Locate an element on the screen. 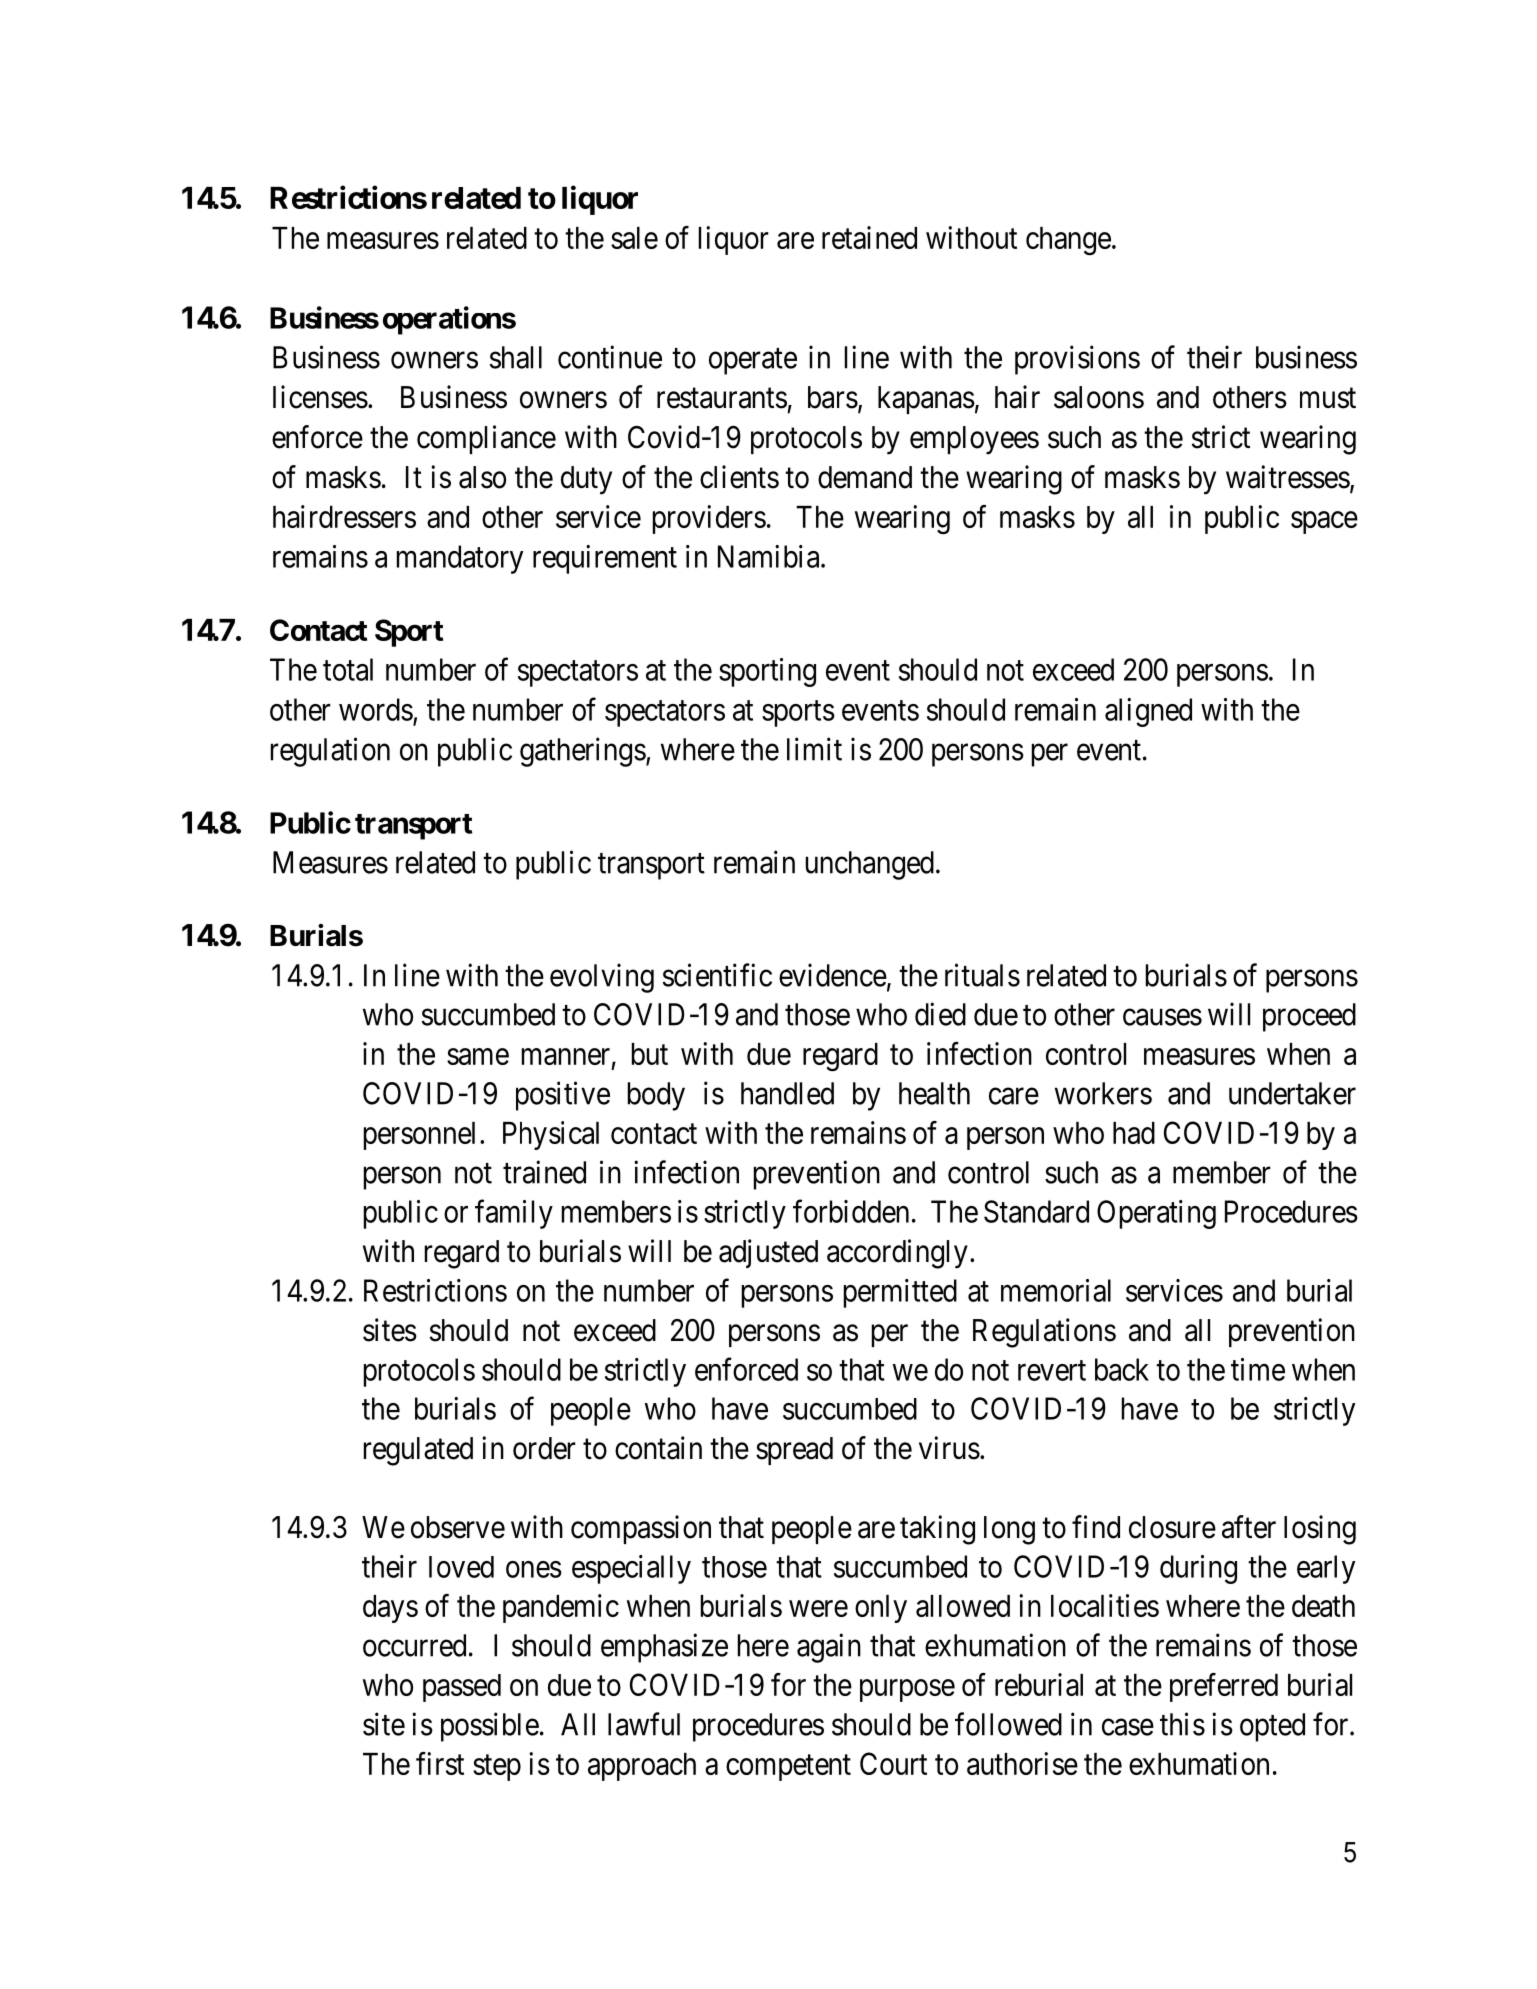  possible is located at coordinates (490, 1727).
